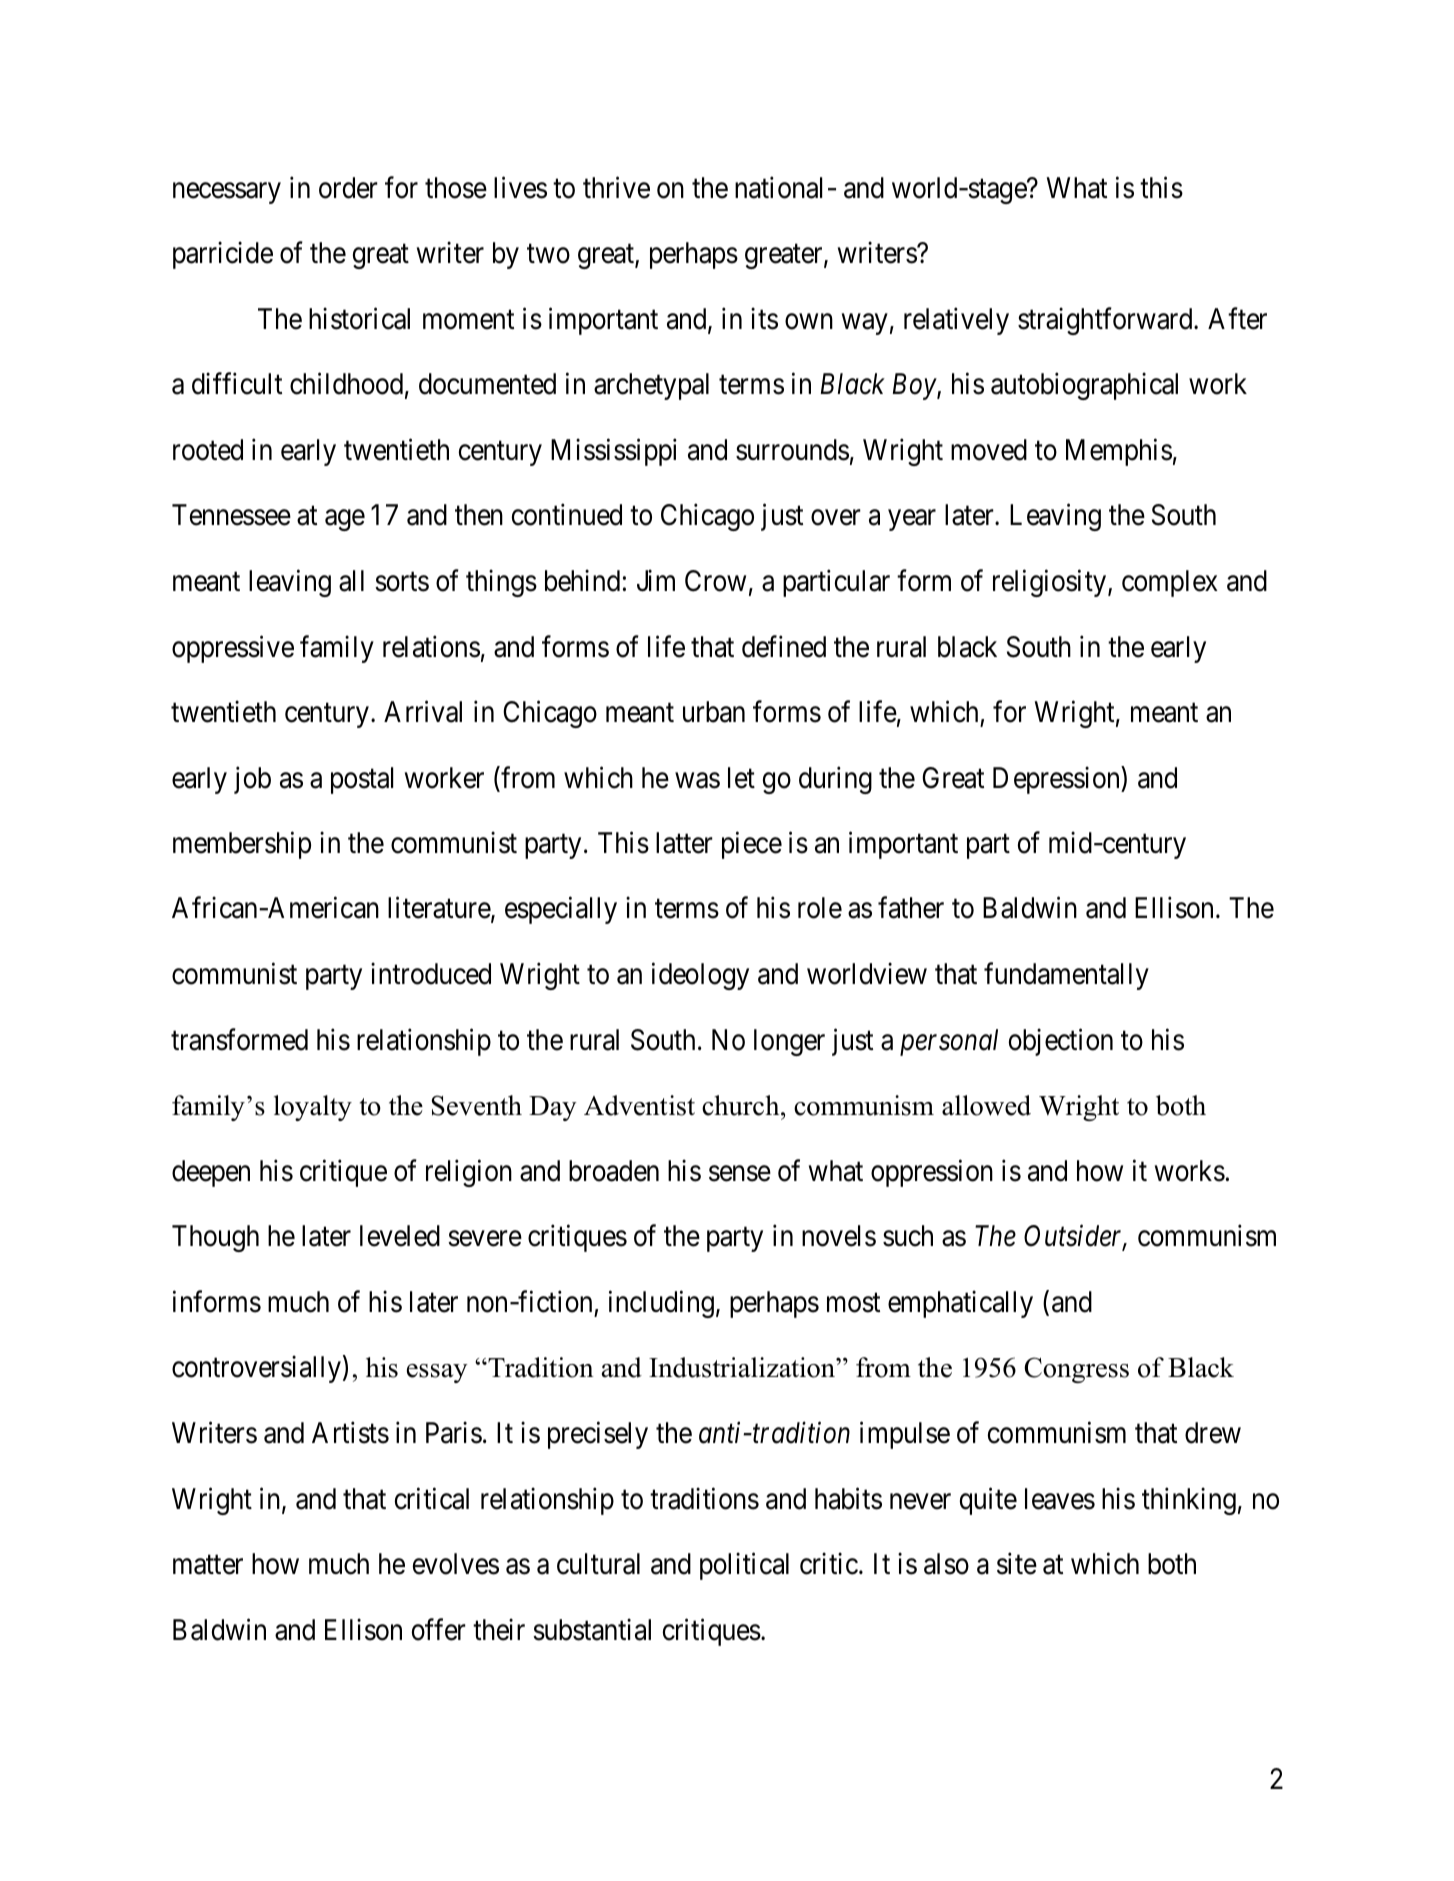  Describe the element at coordinates (439, 1629) in the image. I see `offer` at that location.
